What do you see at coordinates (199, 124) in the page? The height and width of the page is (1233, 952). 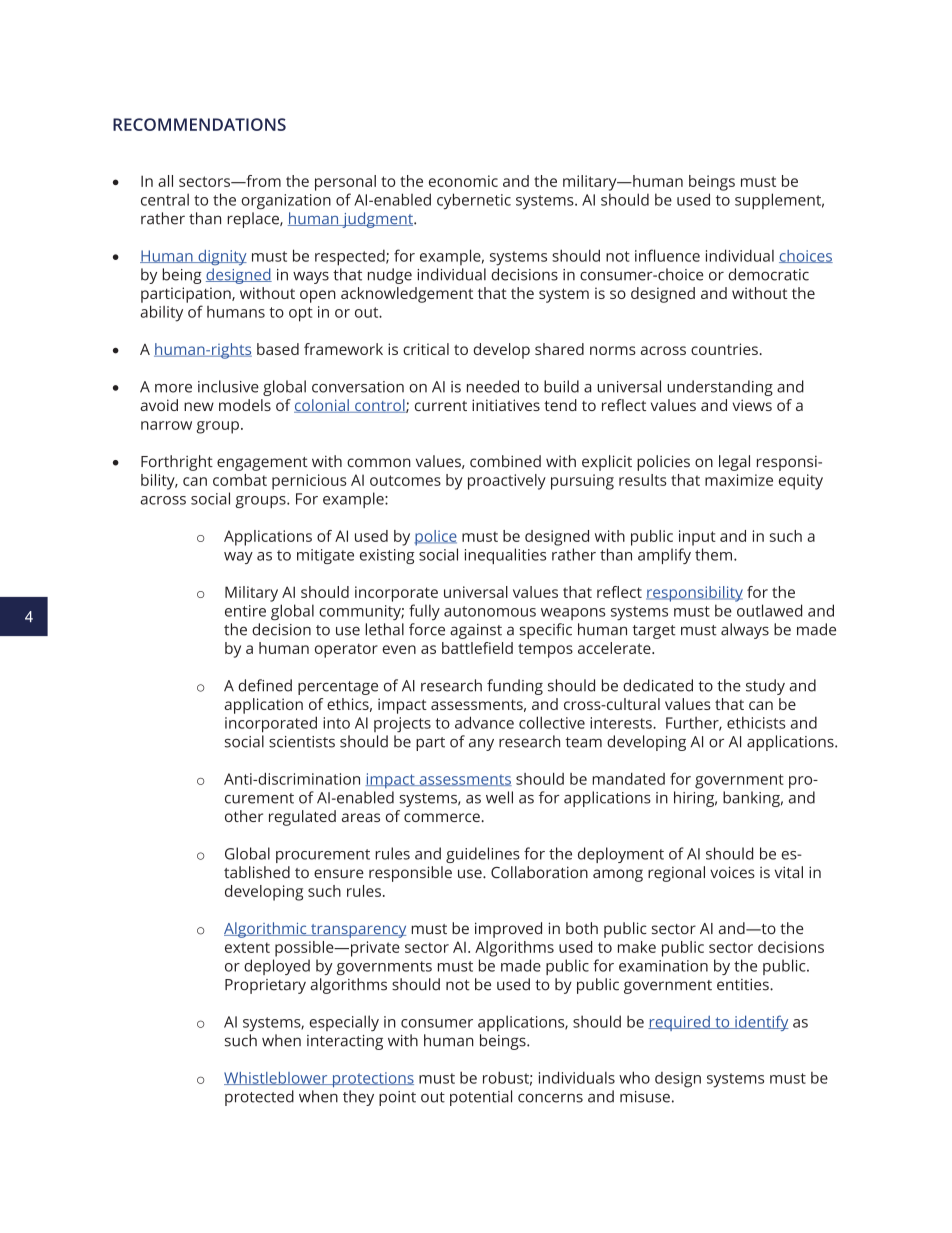 I see `RECOMMENDATIONS` at bounding box center [199, 124].
